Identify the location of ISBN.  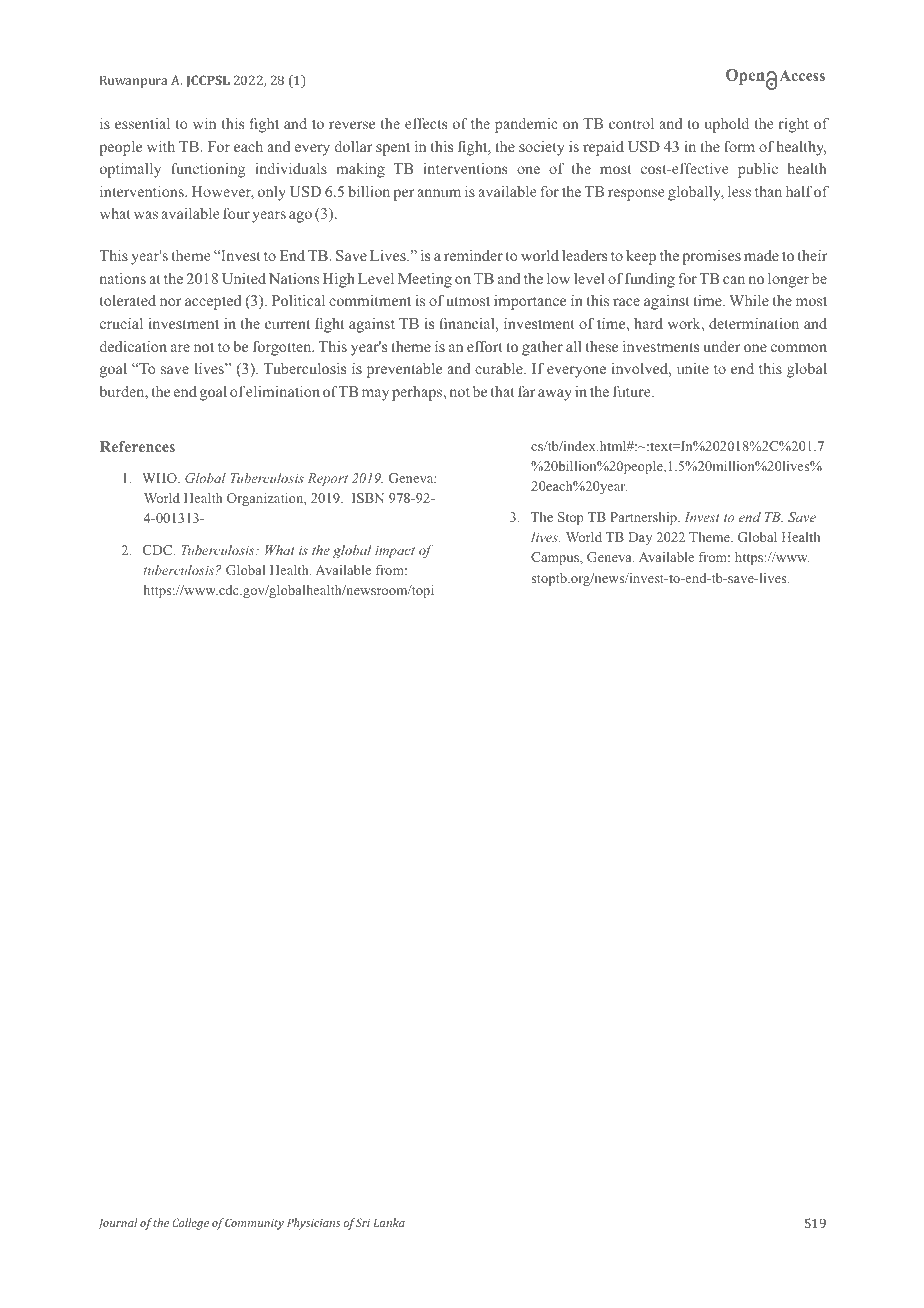
(368, 498).
